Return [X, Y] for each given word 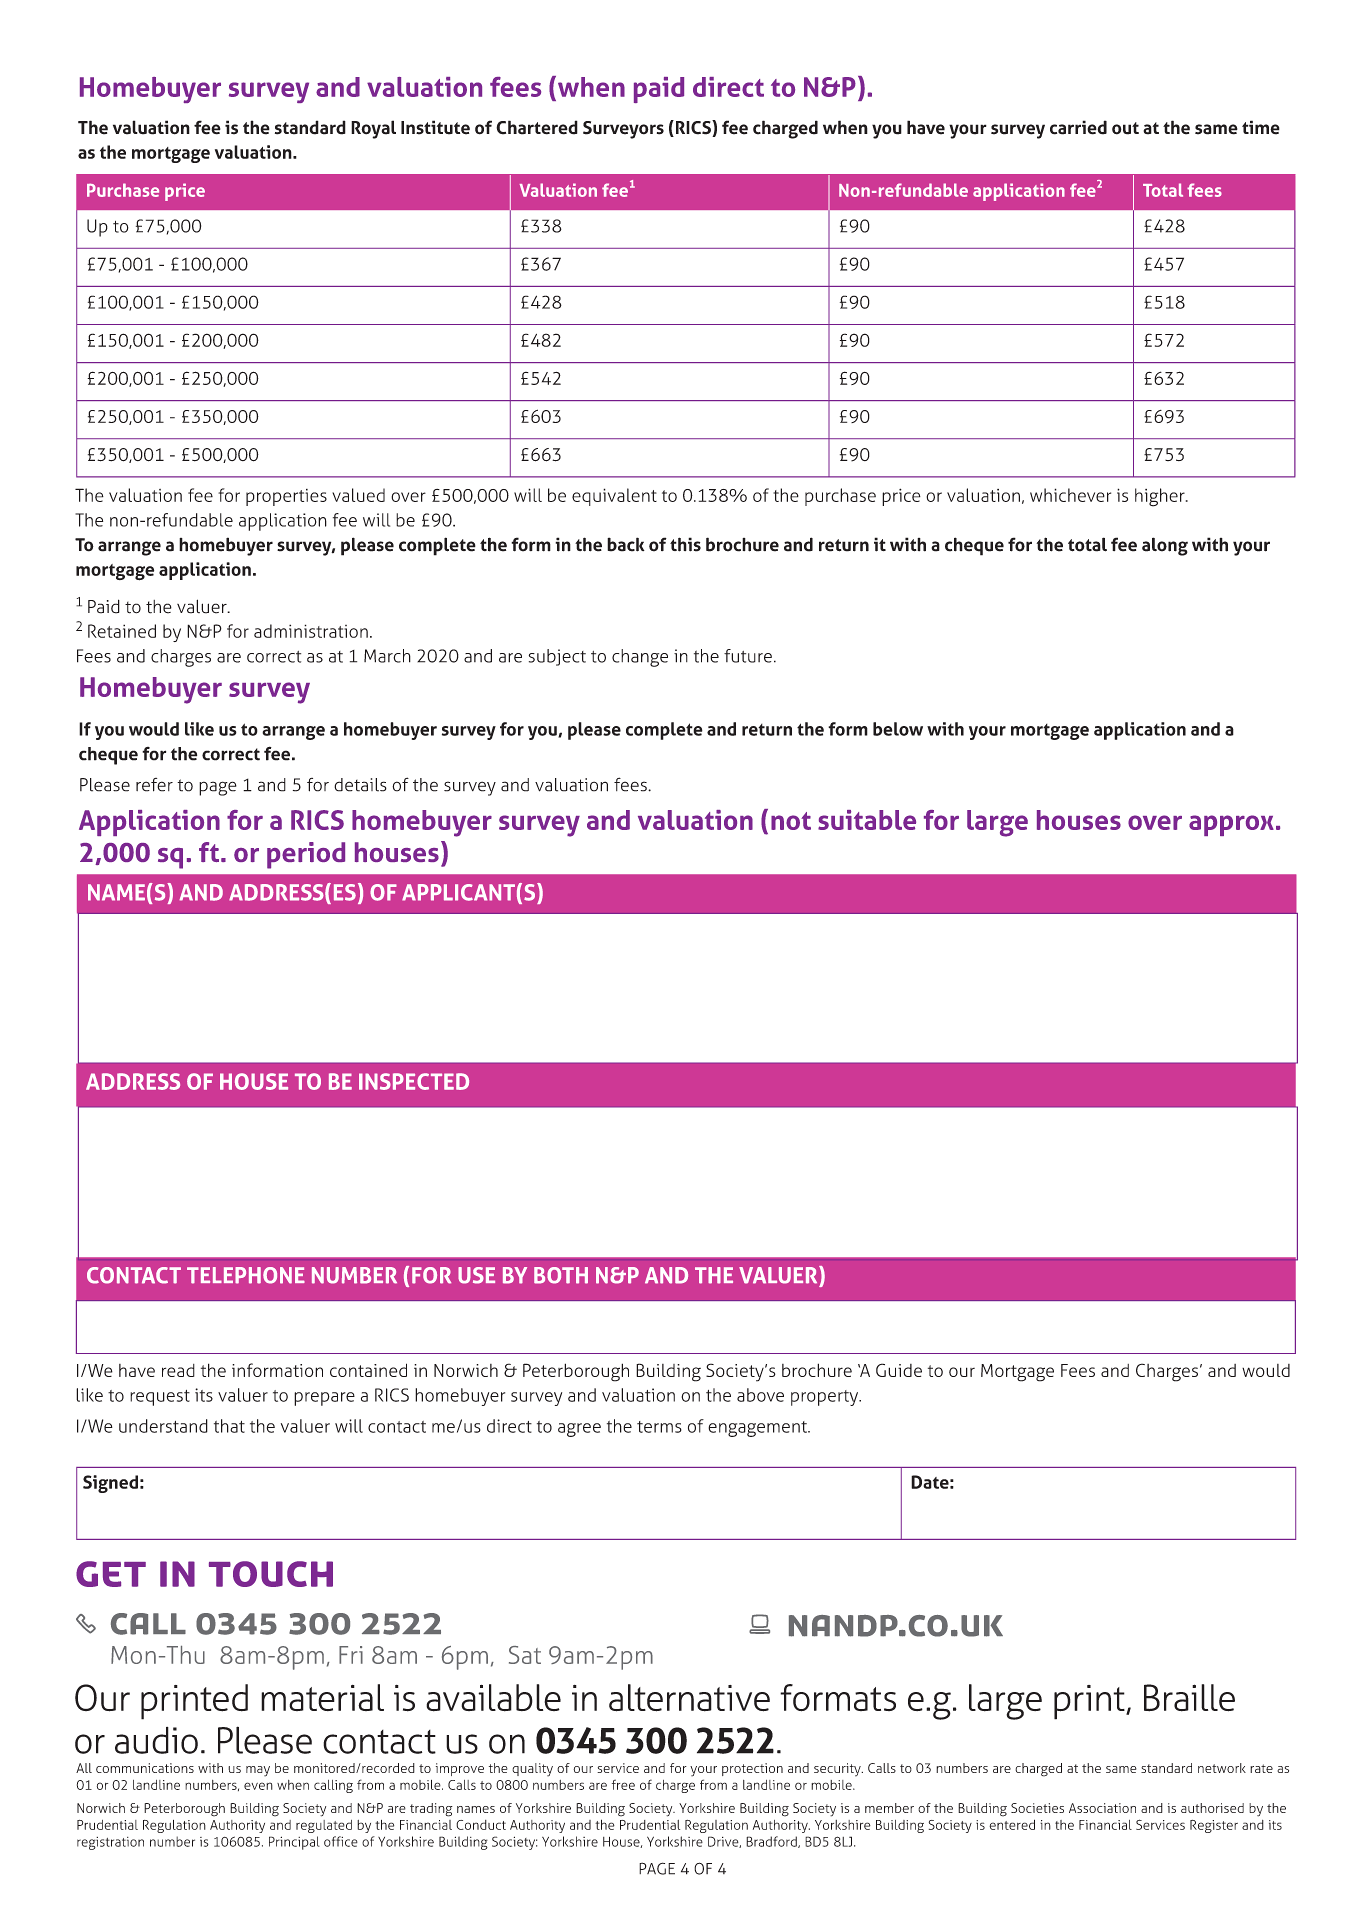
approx [1231, 825]
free [623, 1784]
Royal [373, 129]
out [1125, 128]
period [306, 855]
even [258, 1786]
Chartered [537, 127]
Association [1102, 1808]
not [791, 821]
